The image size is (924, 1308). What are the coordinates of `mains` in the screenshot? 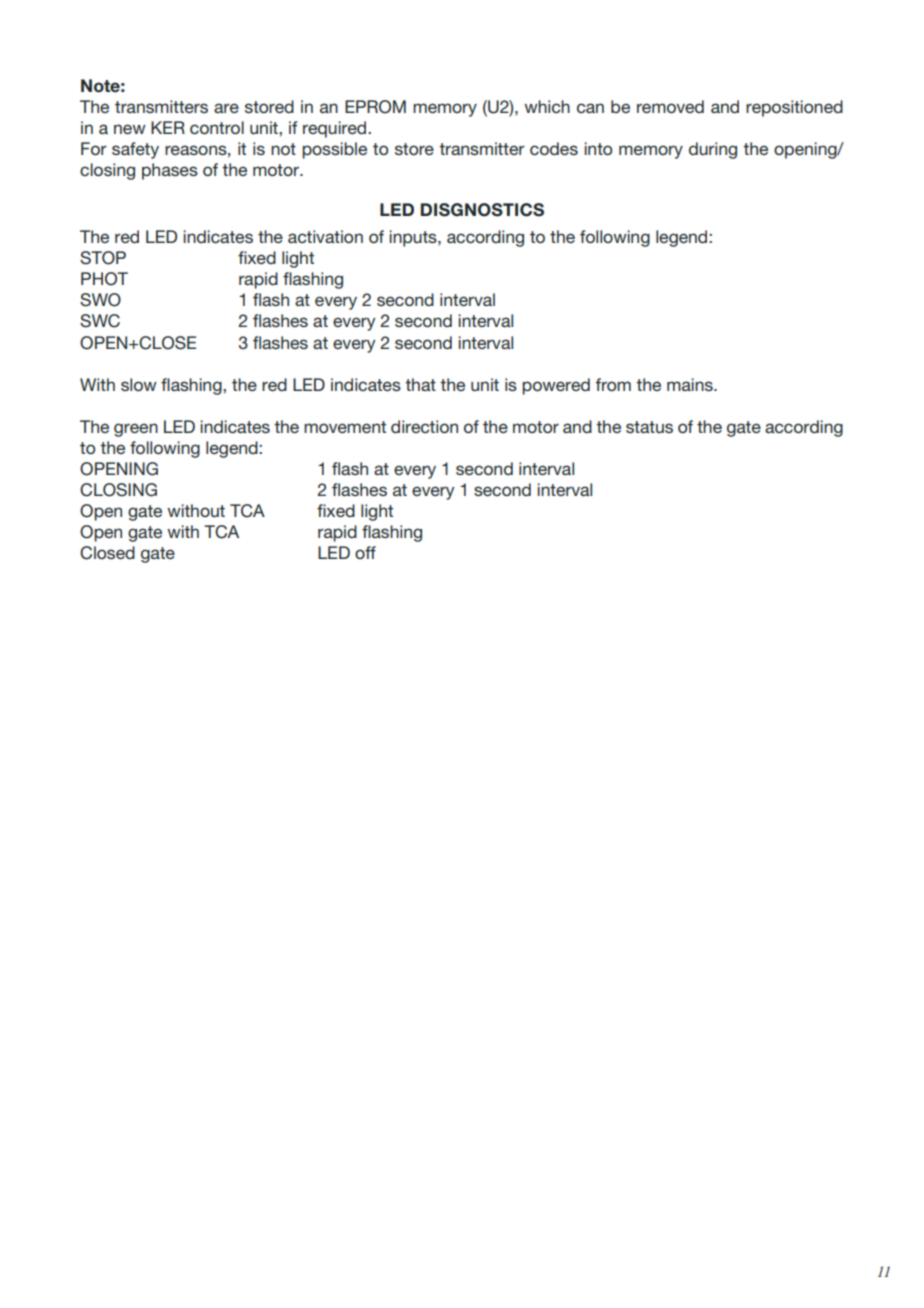 It's located at (691, 384).
